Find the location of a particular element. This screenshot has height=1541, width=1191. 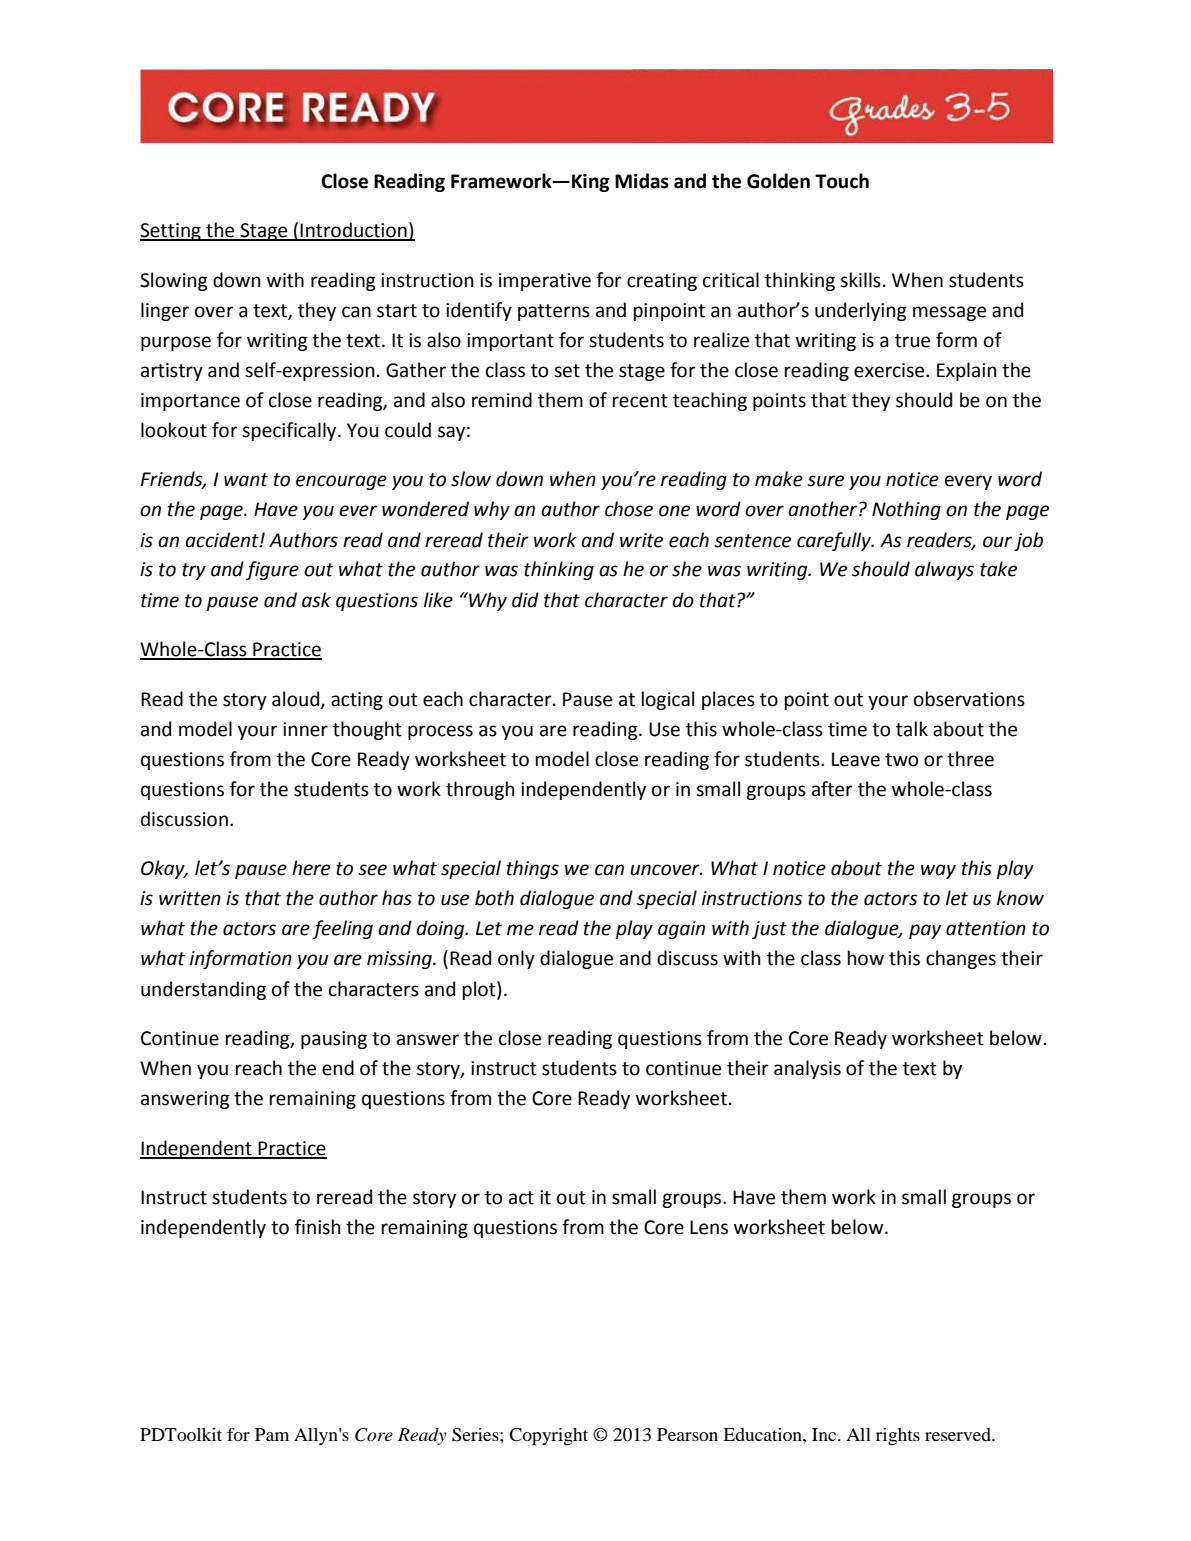

things is located at coordinates (533, 869).
